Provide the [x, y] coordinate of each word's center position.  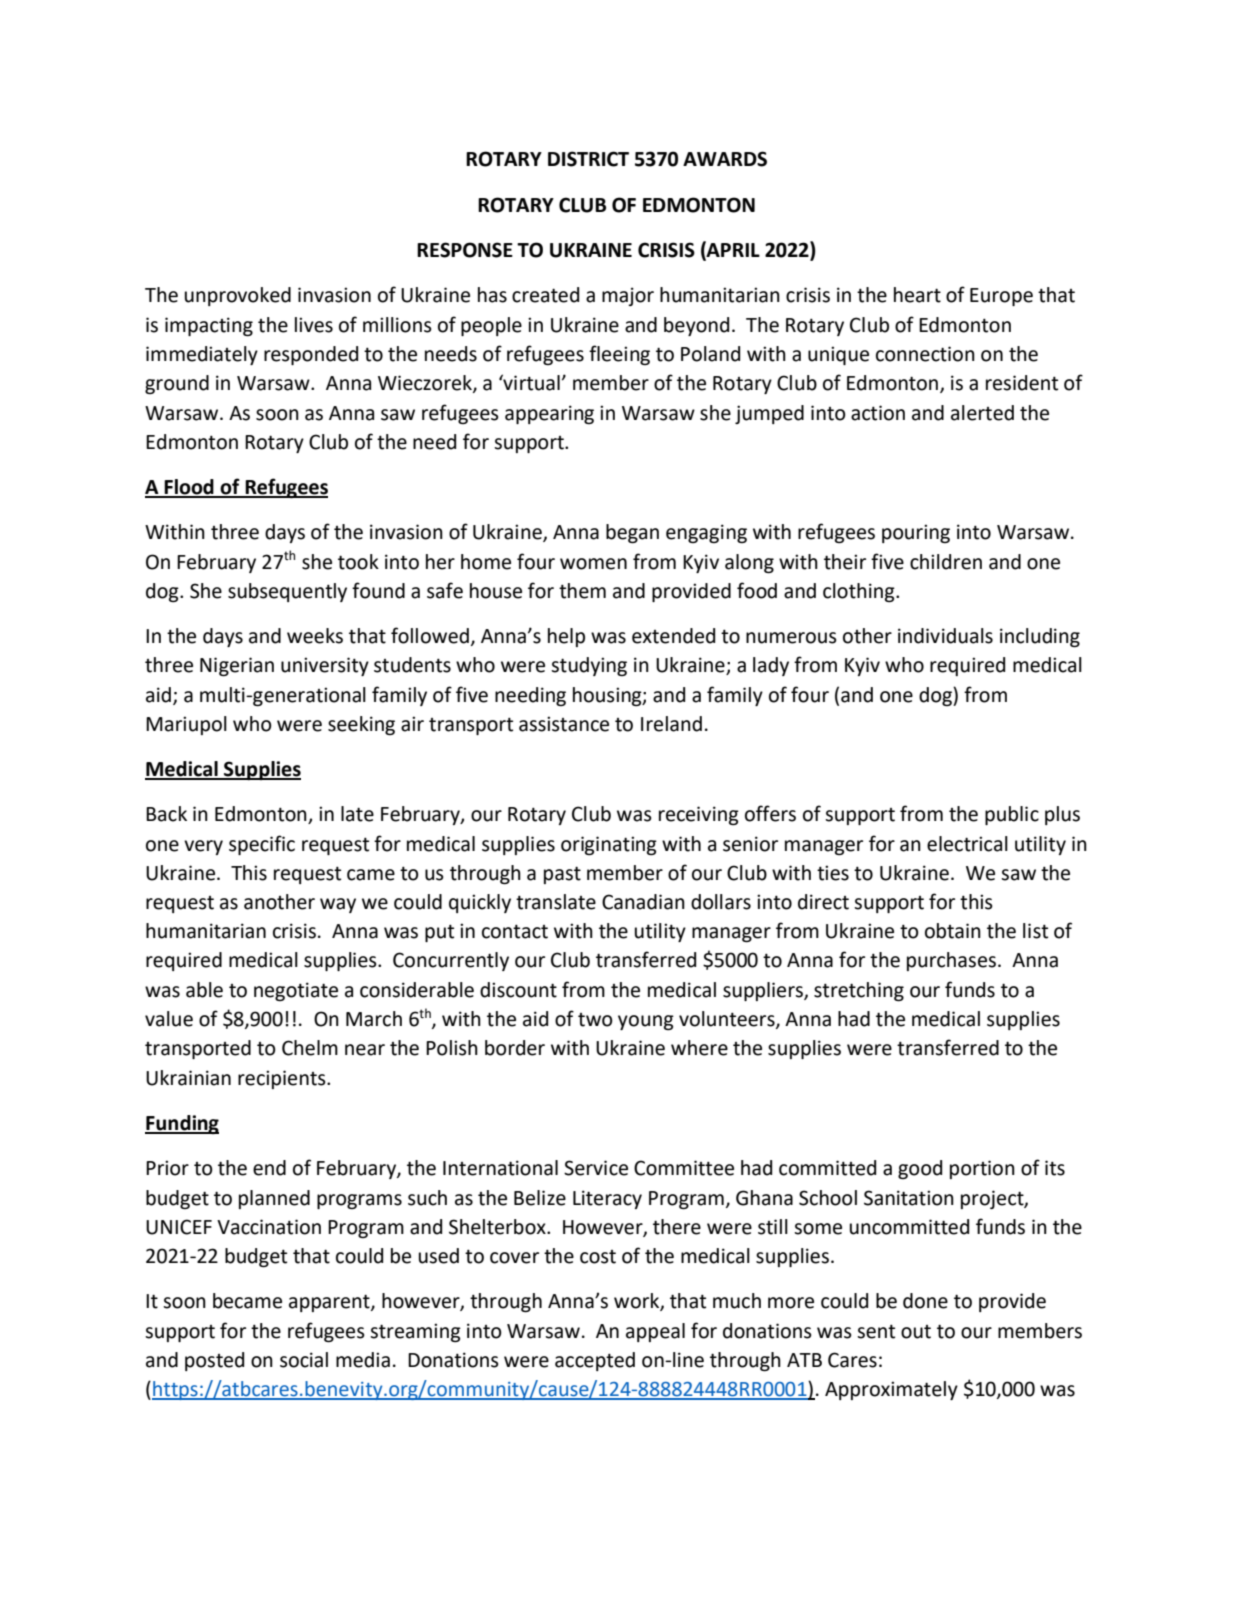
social [304, 1360]
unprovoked [238, 296]
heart [917, 295]
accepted [595, 1361]
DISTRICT [588, 159]
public [1012, 815]
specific [262, 845]
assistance [564, 724]
